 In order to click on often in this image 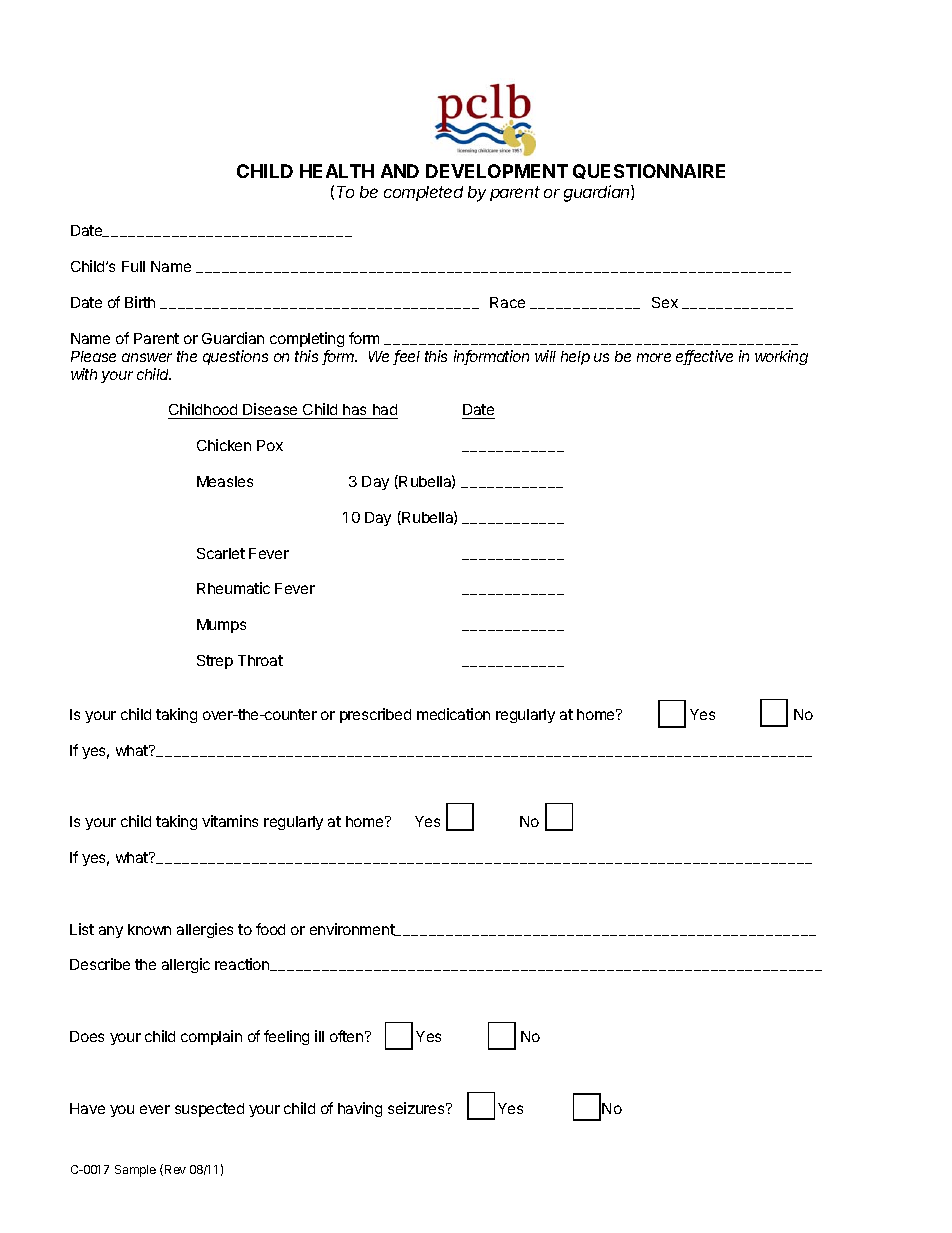, I will do `click(346, 1036)`.
